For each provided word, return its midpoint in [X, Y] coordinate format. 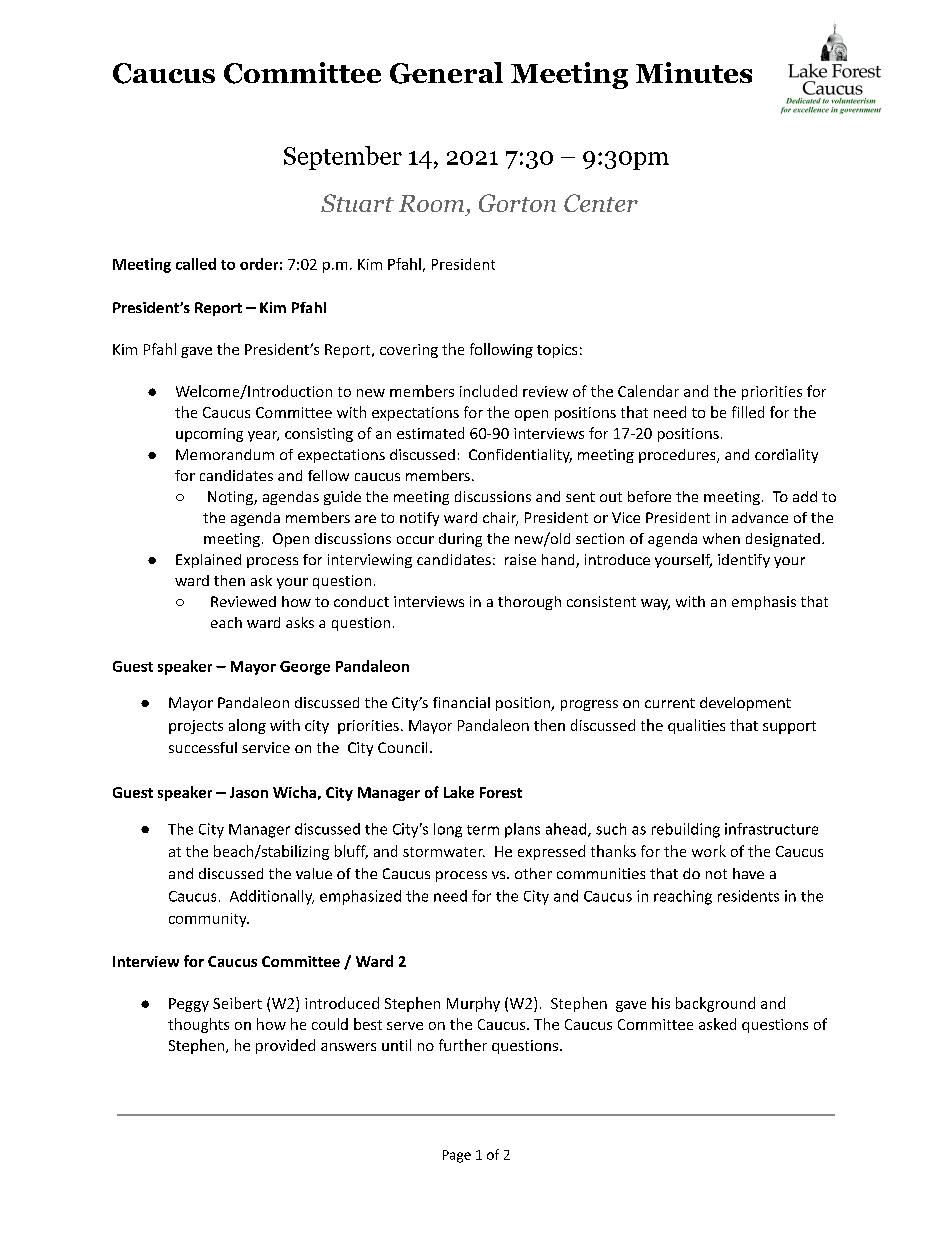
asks [300, 622]
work [709, 851]
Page [457, 1156]
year [263, 436]
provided [285, 1046]
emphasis [764, 603]
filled [748, 412]
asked [717, 1024]
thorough [529, 603]
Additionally [272, 897]
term [483, 830]
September [343, 158]
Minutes [694, 72]
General [446, 73]
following [501, 350]
